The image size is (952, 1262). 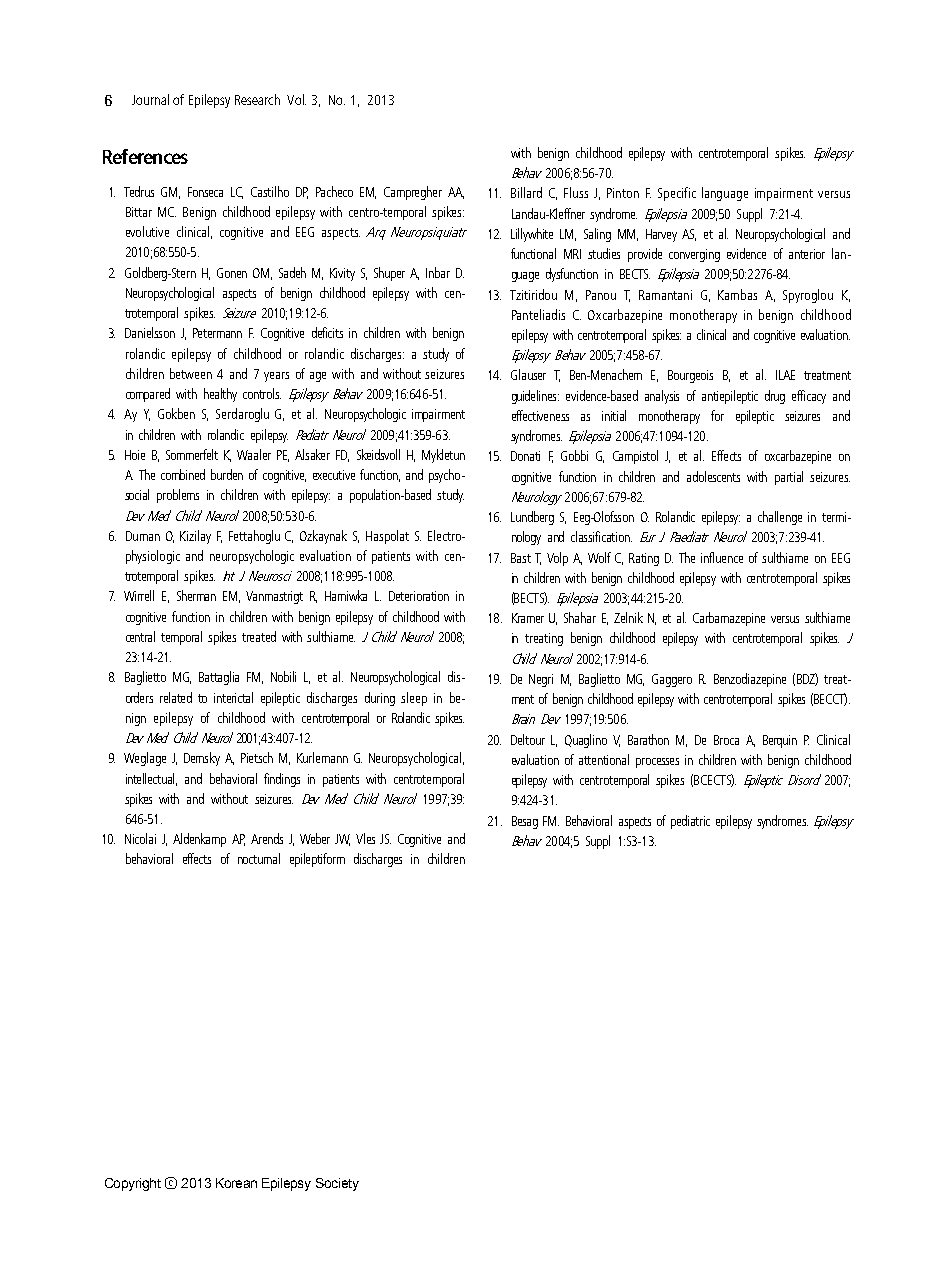 I want to click on Kramer, so click(x=528, y=618).
